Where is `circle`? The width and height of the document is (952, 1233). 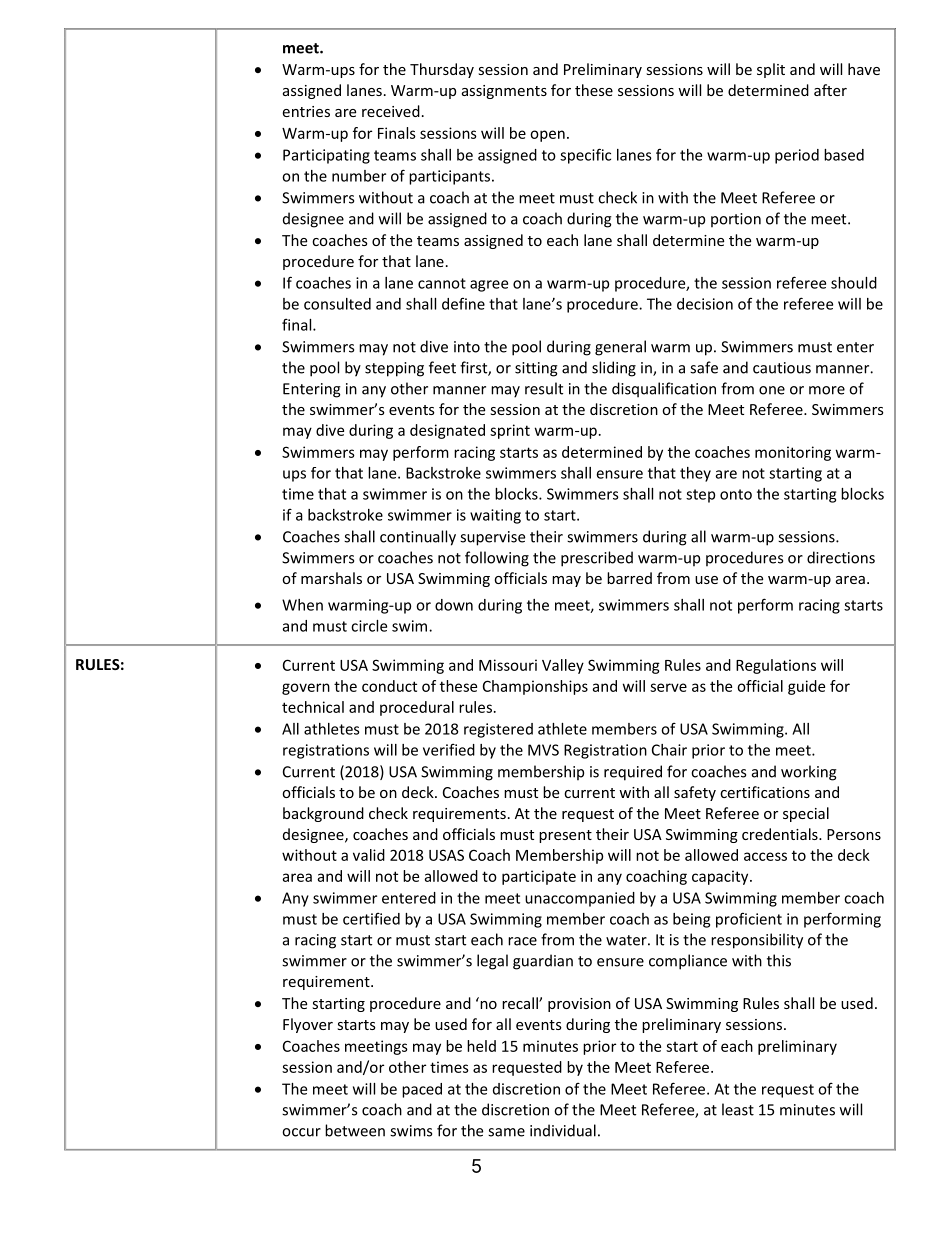
circle is located at coordinates (369, 626).
